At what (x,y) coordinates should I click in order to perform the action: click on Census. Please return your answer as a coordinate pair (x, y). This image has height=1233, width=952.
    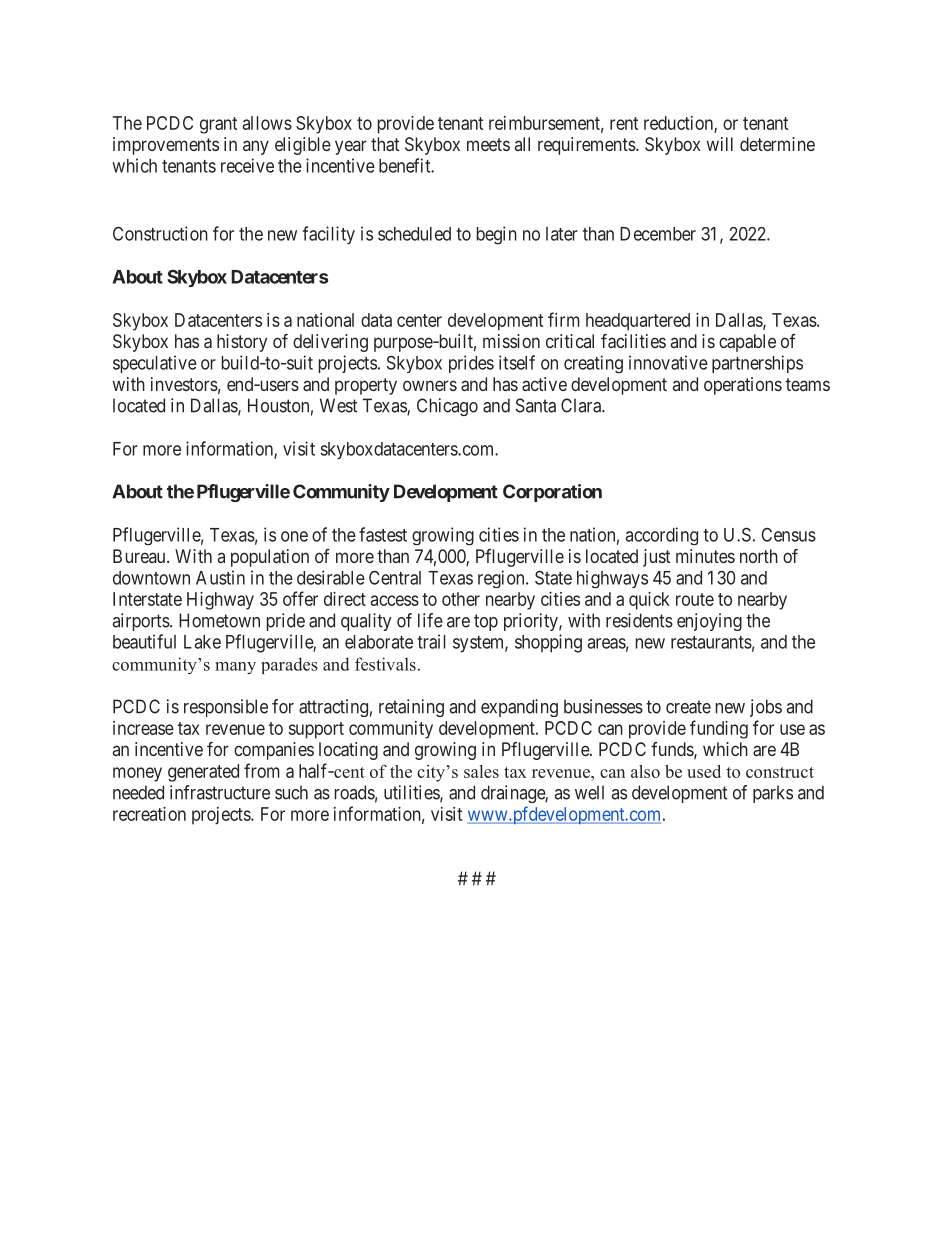
    Looking at the image, I should click on (788, 535).
